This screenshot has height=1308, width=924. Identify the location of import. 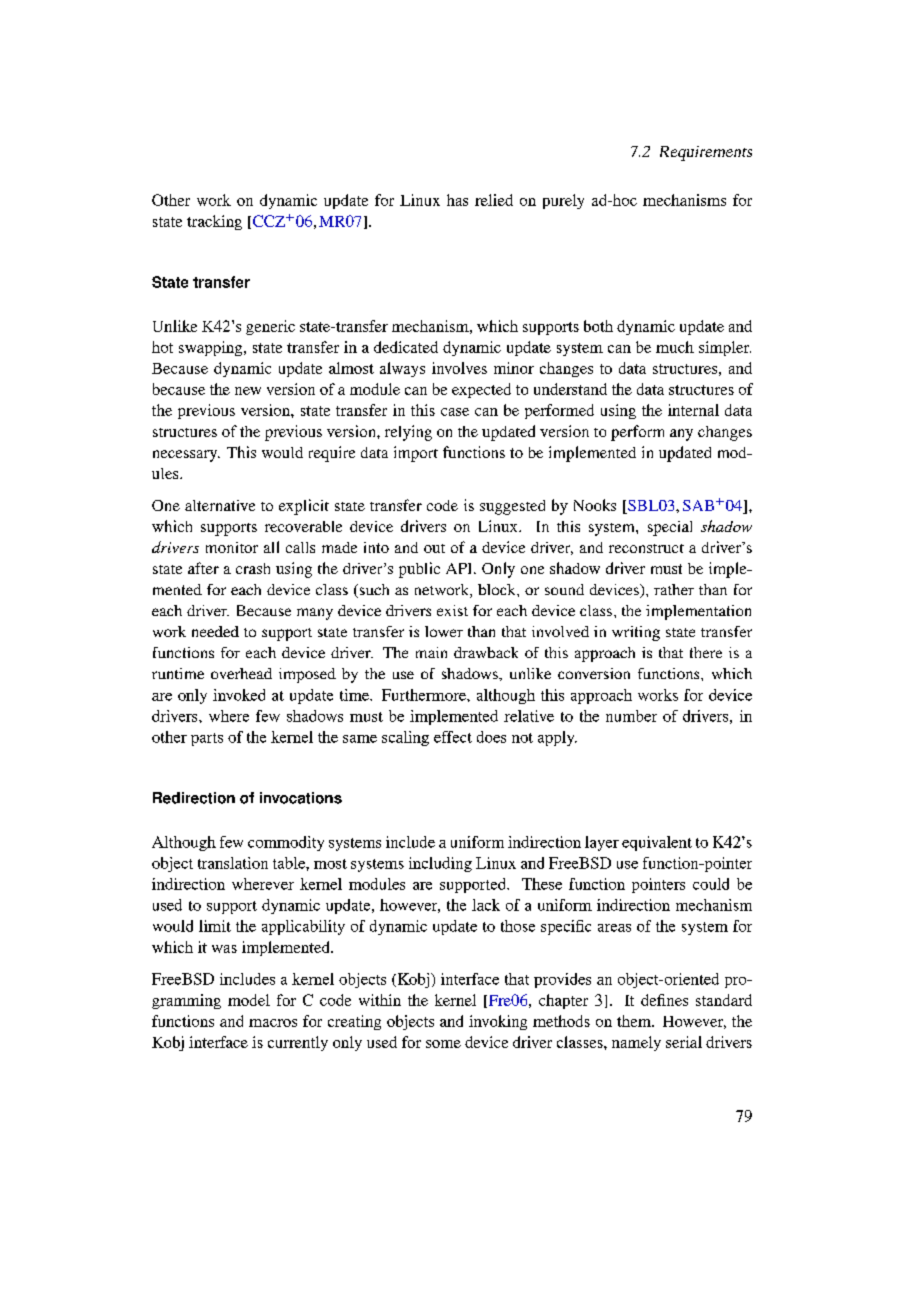
(416, 454).
